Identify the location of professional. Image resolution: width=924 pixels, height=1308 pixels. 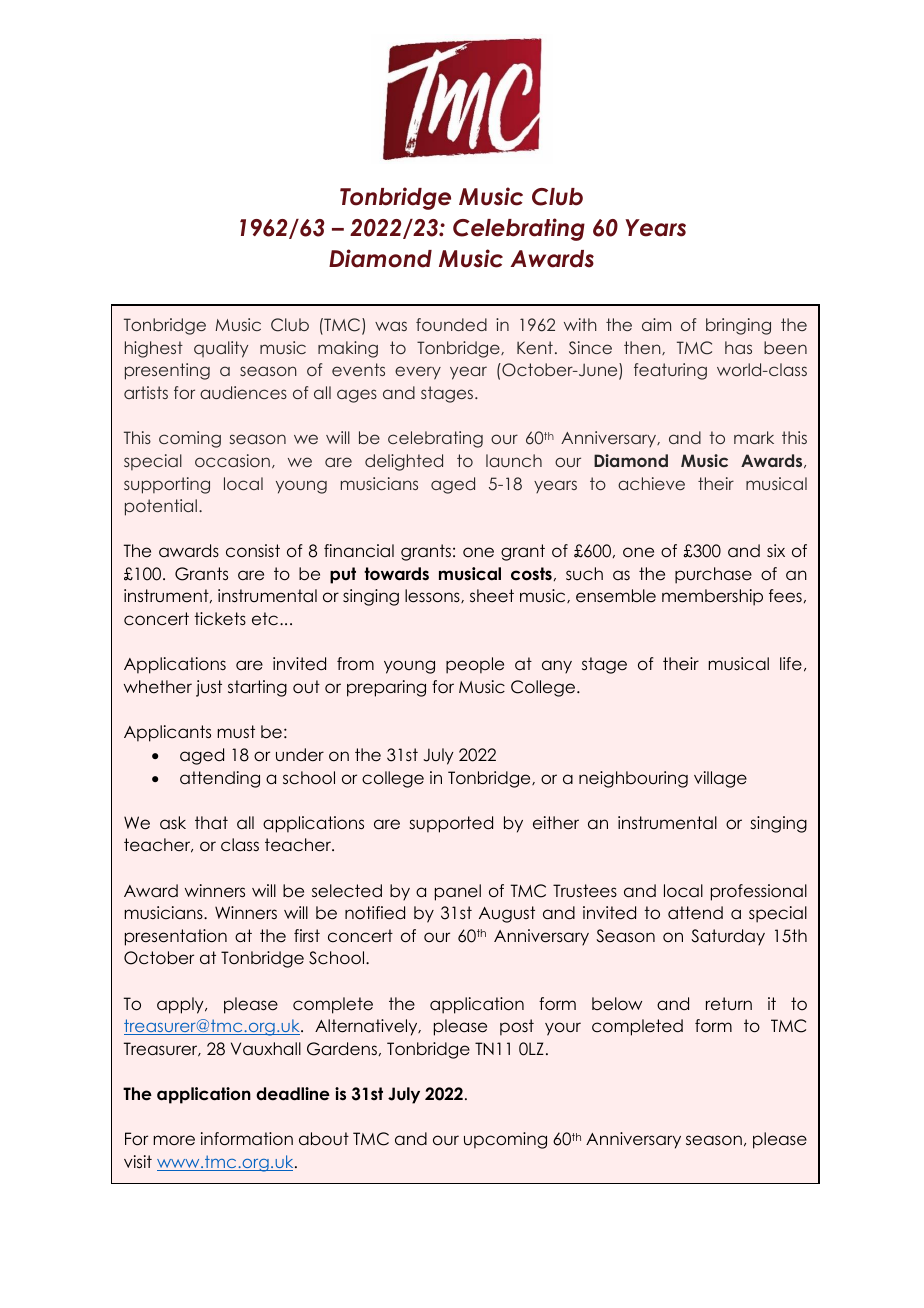
(759, 892).
